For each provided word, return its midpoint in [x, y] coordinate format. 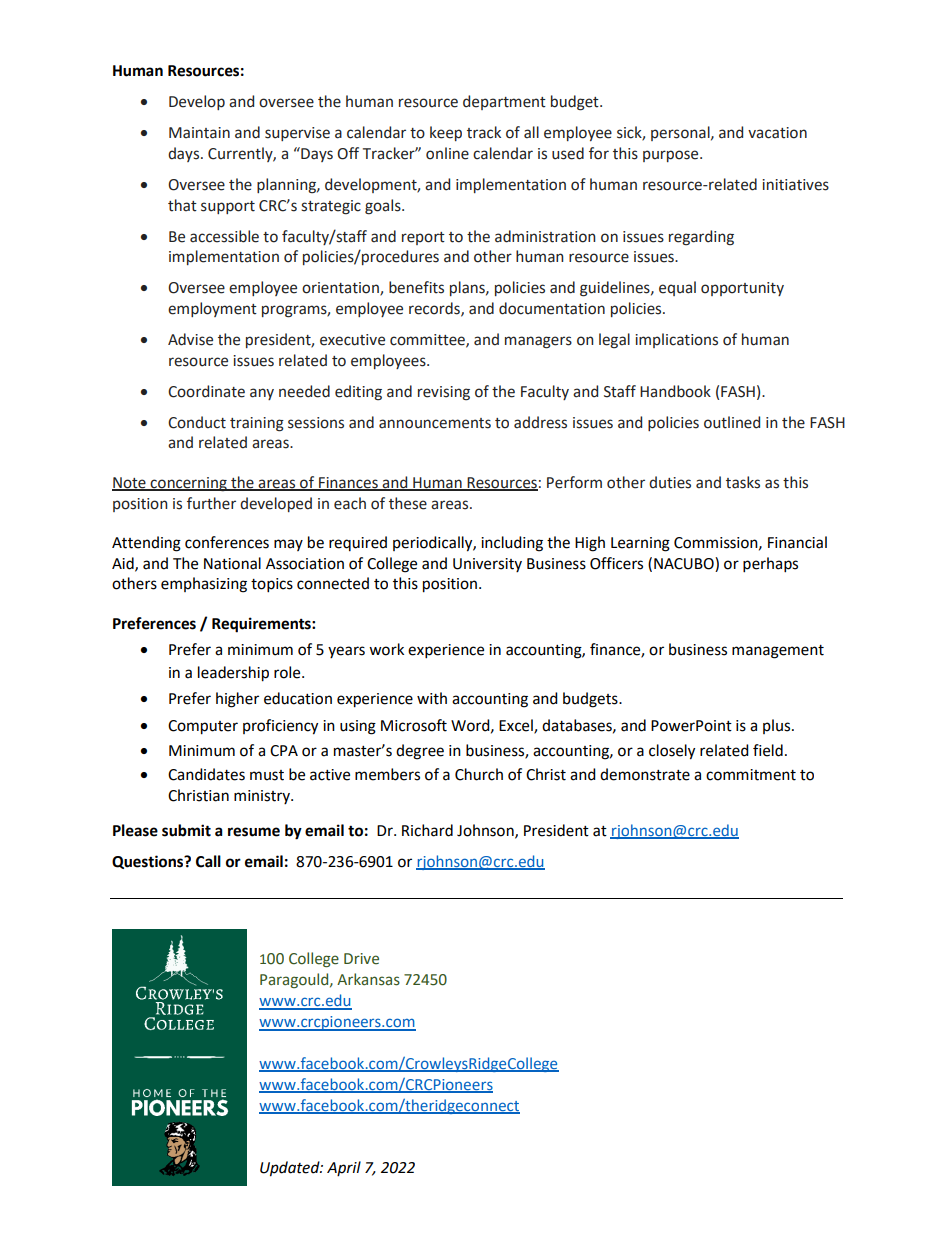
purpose [672, 156]
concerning [189, 484]
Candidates [206, 774]
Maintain [199, 133]
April [344, 1168]
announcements [435, 423]
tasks [743, 482]
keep [446, 133]
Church [479, 774]
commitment [751, 775]
